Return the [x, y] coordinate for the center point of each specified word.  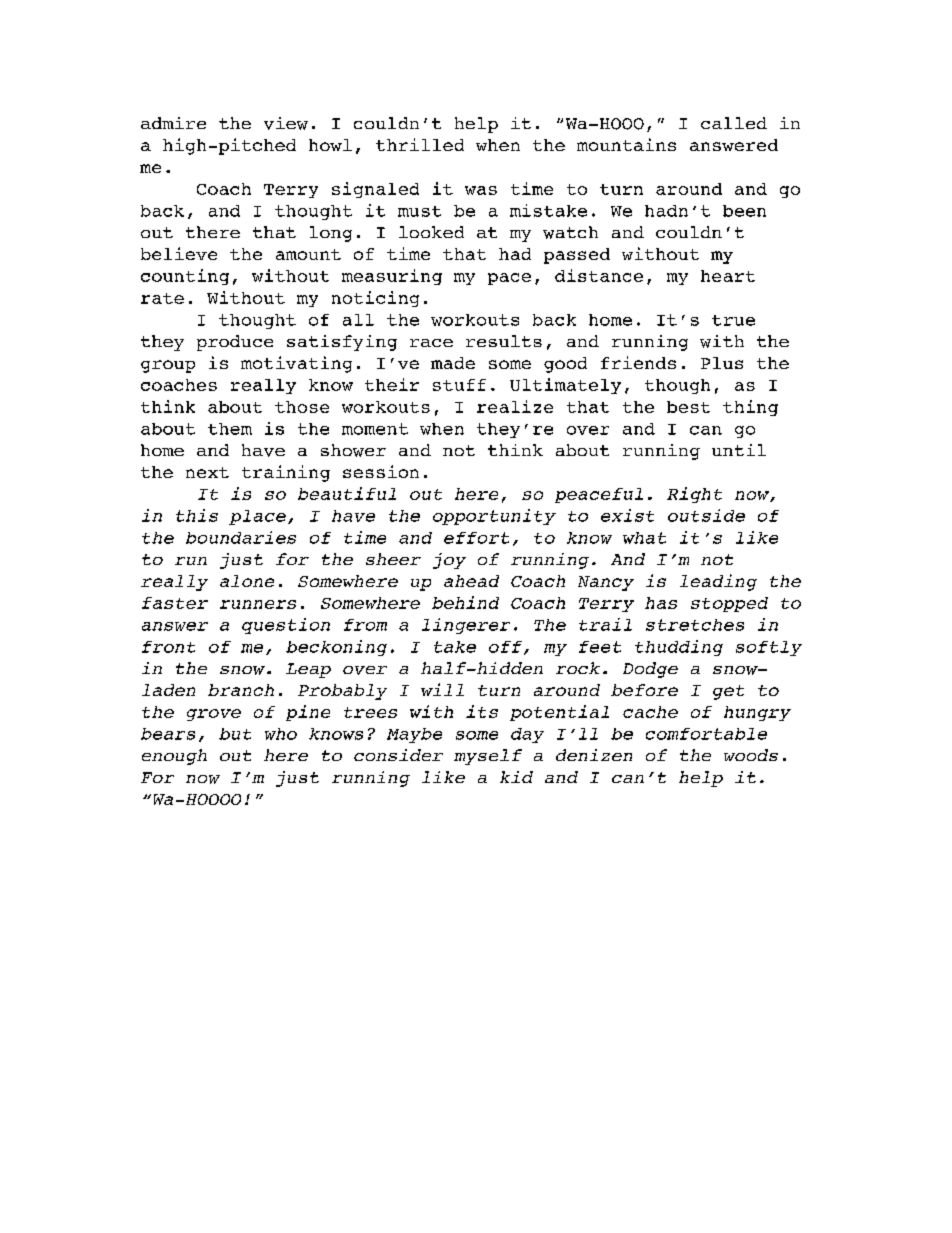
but [235, 734]
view [286, 123]
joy [449, 561]
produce [235, 343]
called [734, 123]
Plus [722, 363]
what [644, 538]
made [453, 363]
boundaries [241, 537]
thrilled [420, 144]
